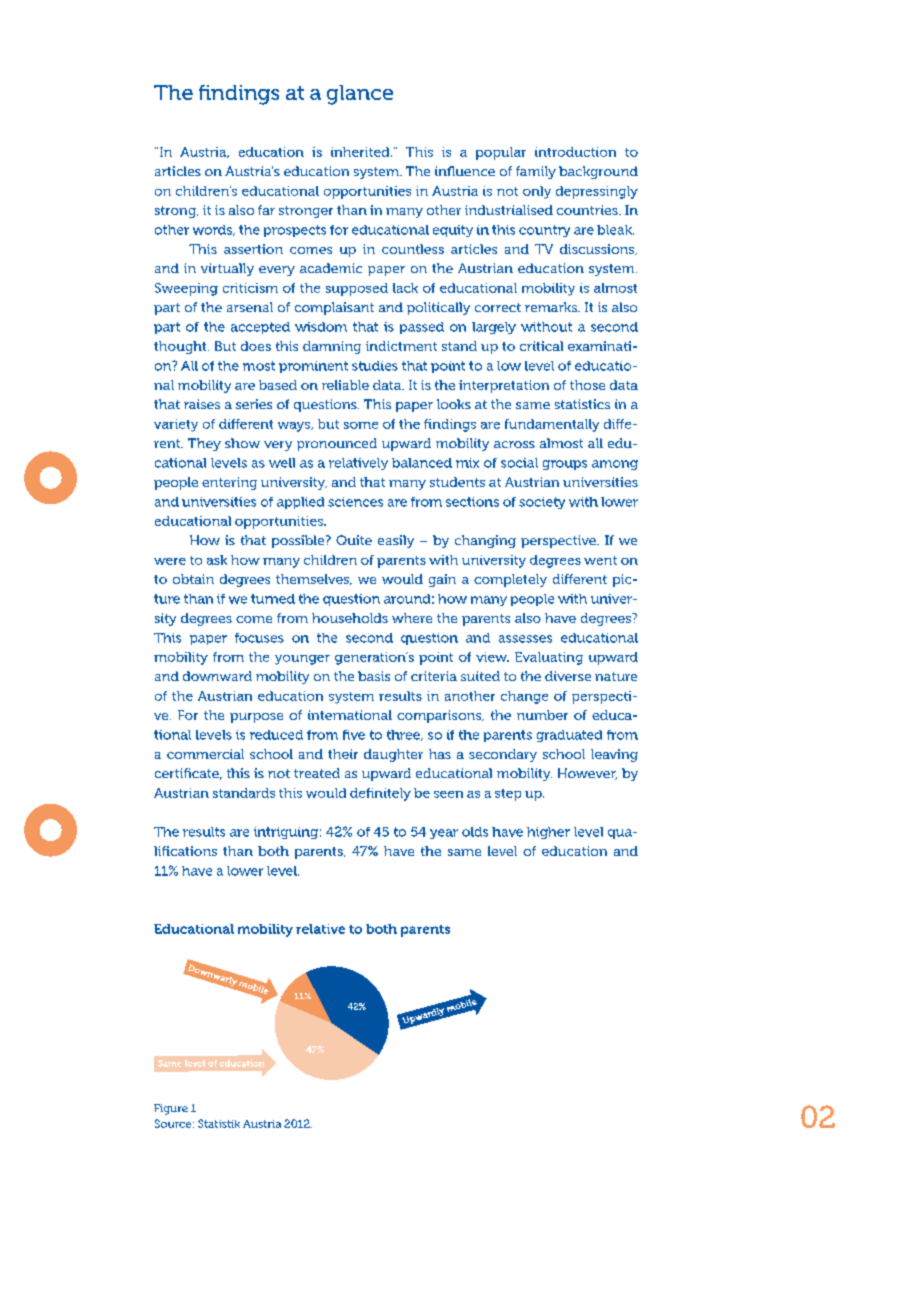 The image size is (924, 1308). I want to click on Statistik, so click(219, 1123).
